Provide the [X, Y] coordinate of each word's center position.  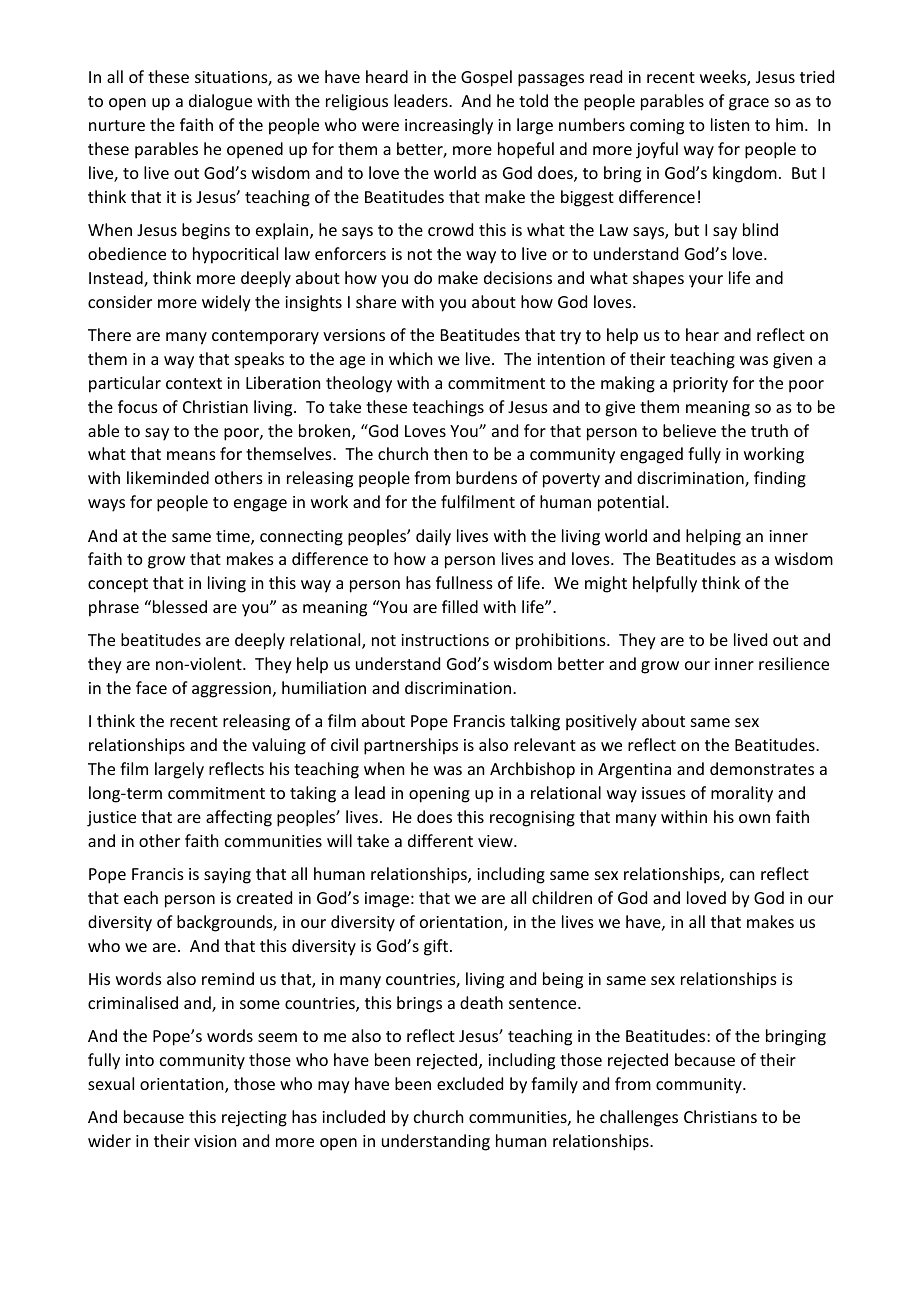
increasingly [449, 126]
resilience [794, 663]
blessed [180, 606]
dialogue [220, 102]
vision [215, 1141]
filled [460, 606]
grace [749, 104]
